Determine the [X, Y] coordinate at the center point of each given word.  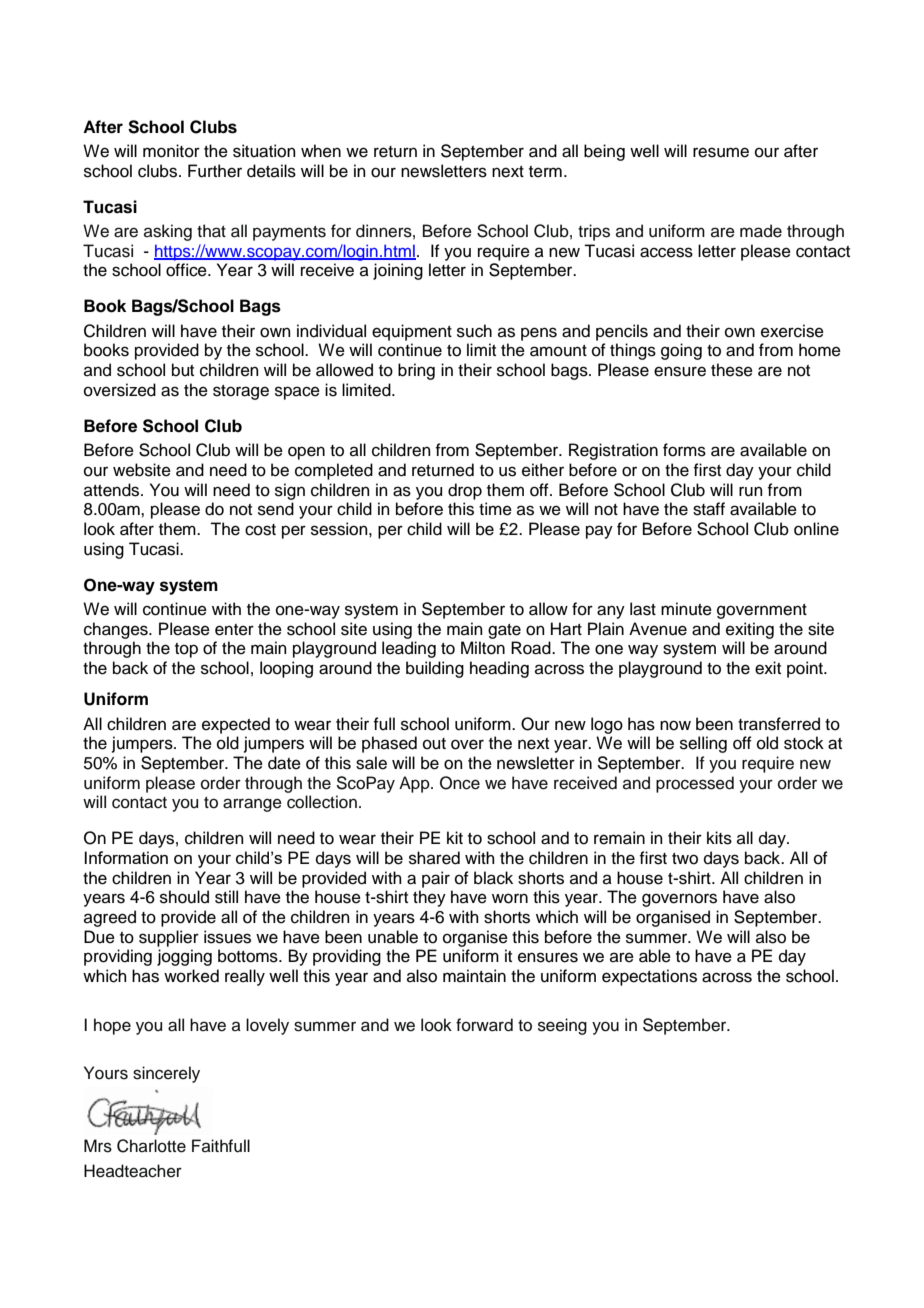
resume [721, 152]
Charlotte [151, 1146]
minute [686, 609]
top [186, 650]
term [545, 172]
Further [215, 171]
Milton [483, 648]
